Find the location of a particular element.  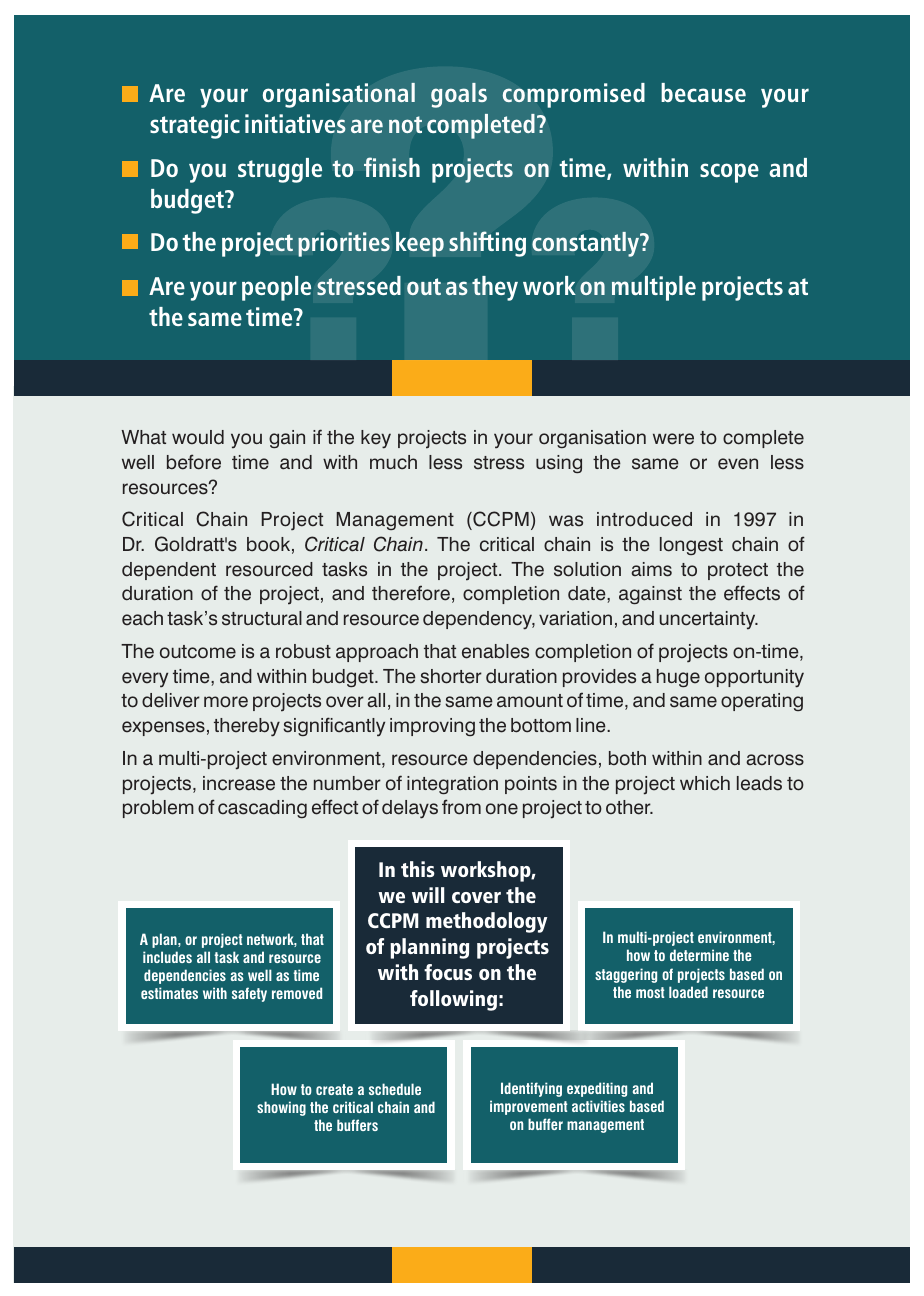

showing is located at coordinates (281, 1108).
